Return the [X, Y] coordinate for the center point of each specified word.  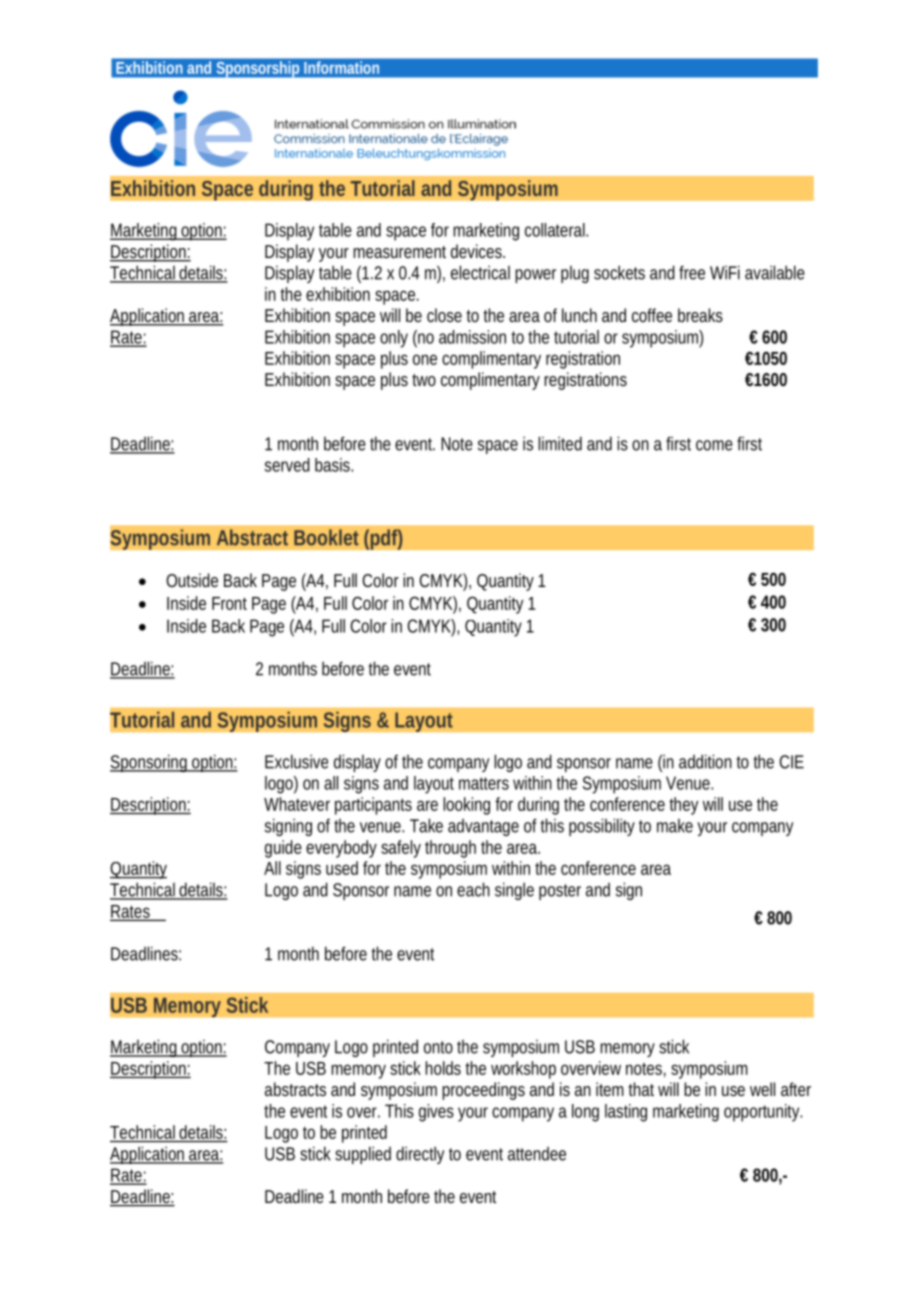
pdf [386, 539]
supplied [363, 1155]
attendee [537, 1154]
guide [283, 849]
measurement [399, 252]
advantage [483, 827]
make [675, 826]
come [714, 445]
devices [478, 251]
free [692, 272]
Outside [192, 580]
